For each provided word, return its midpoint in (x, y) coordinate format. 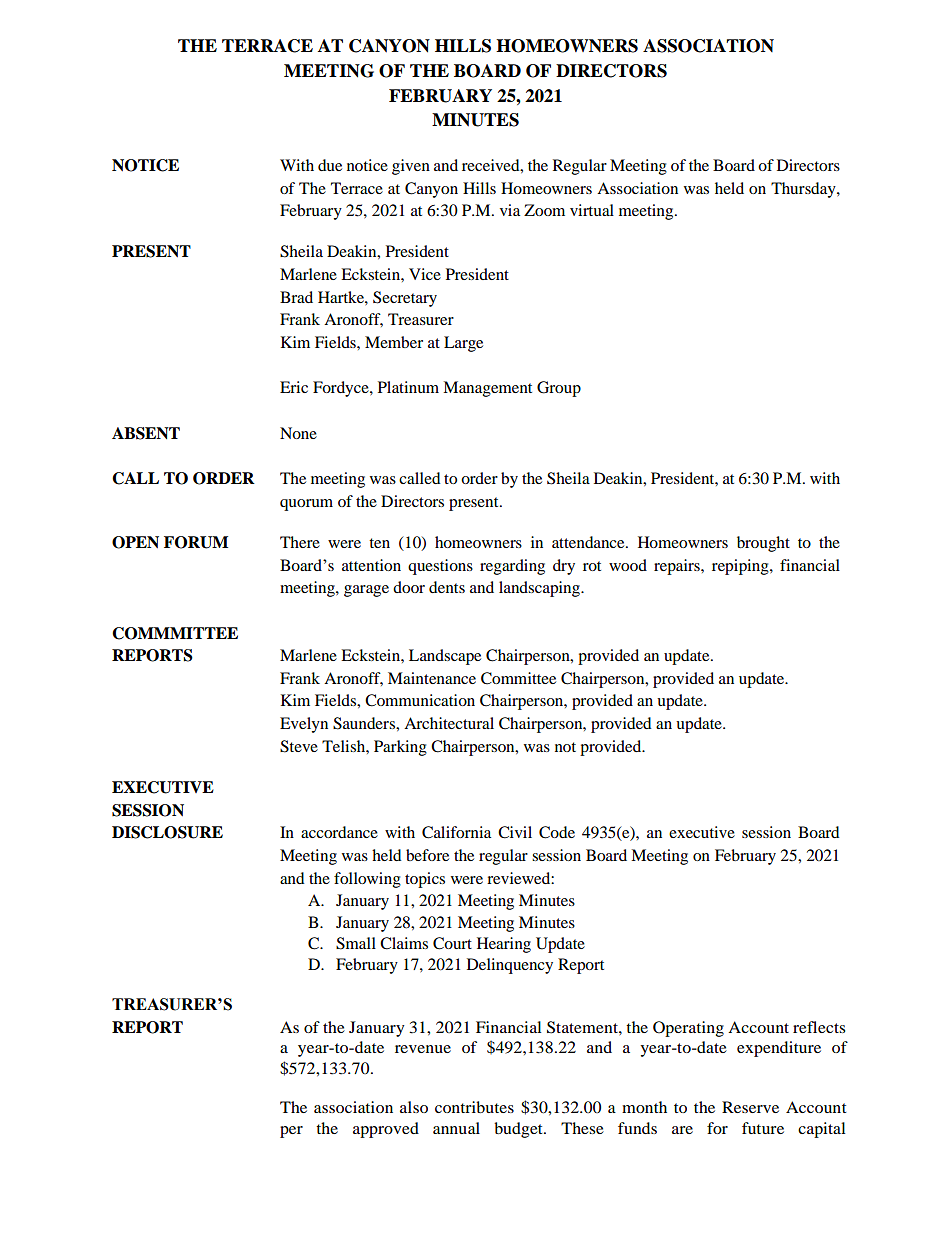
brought (763, 544)
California (456, 832)
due (330, 165)
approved (386, 1130)
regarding (512, 567)
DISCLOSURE (167, 832)
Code (557, 832)
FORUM (196, 542)
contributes (474, 1107)
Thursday (804, 190)
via (510, 210)
